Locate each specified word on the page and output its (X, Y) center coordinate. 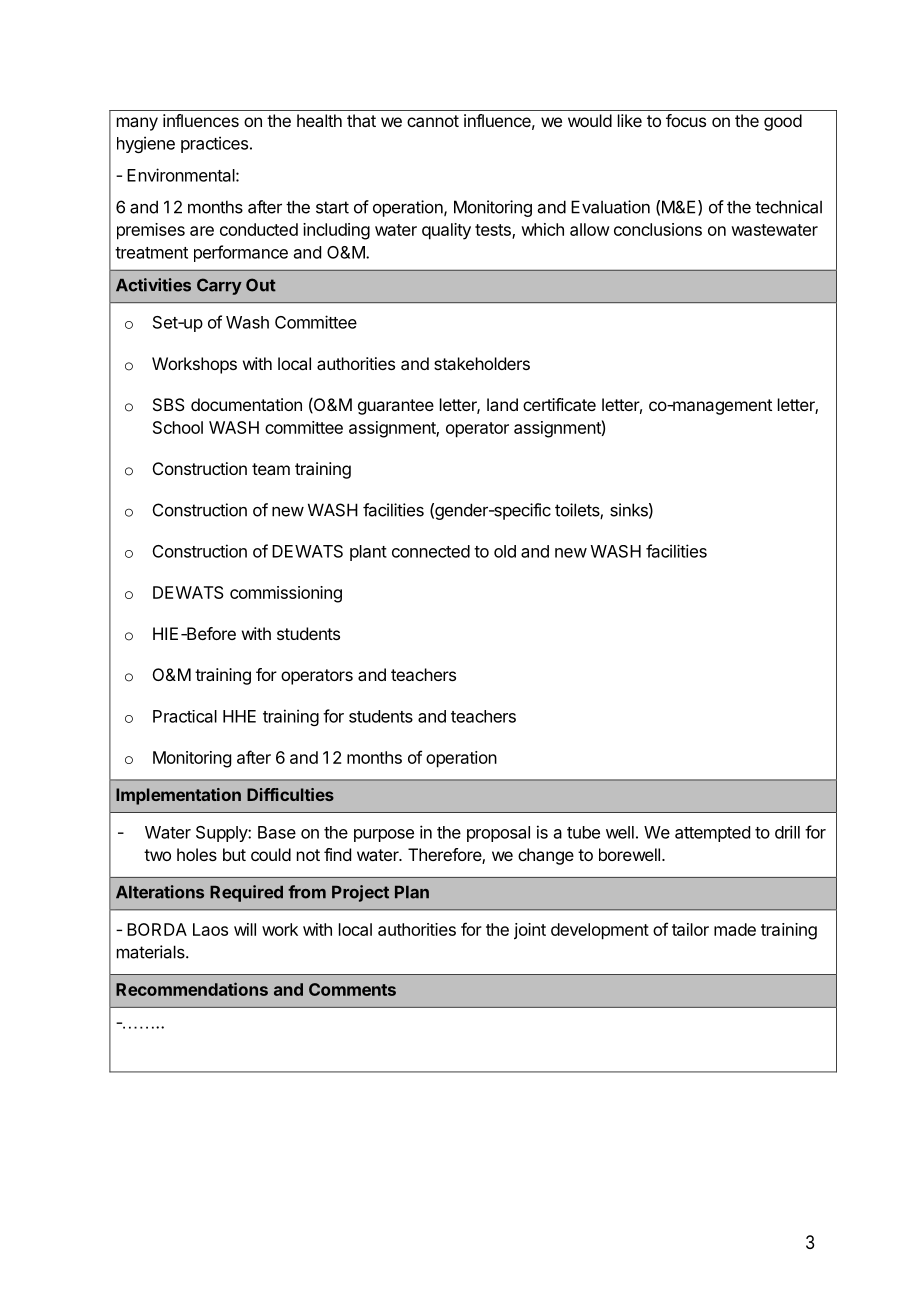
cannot (433, 121)
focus (686, 120)
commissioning (286, 594)
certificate (559, 404)
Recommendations (192, 989)
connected (431, 551)
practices (214, 144)
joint (530, 931)
